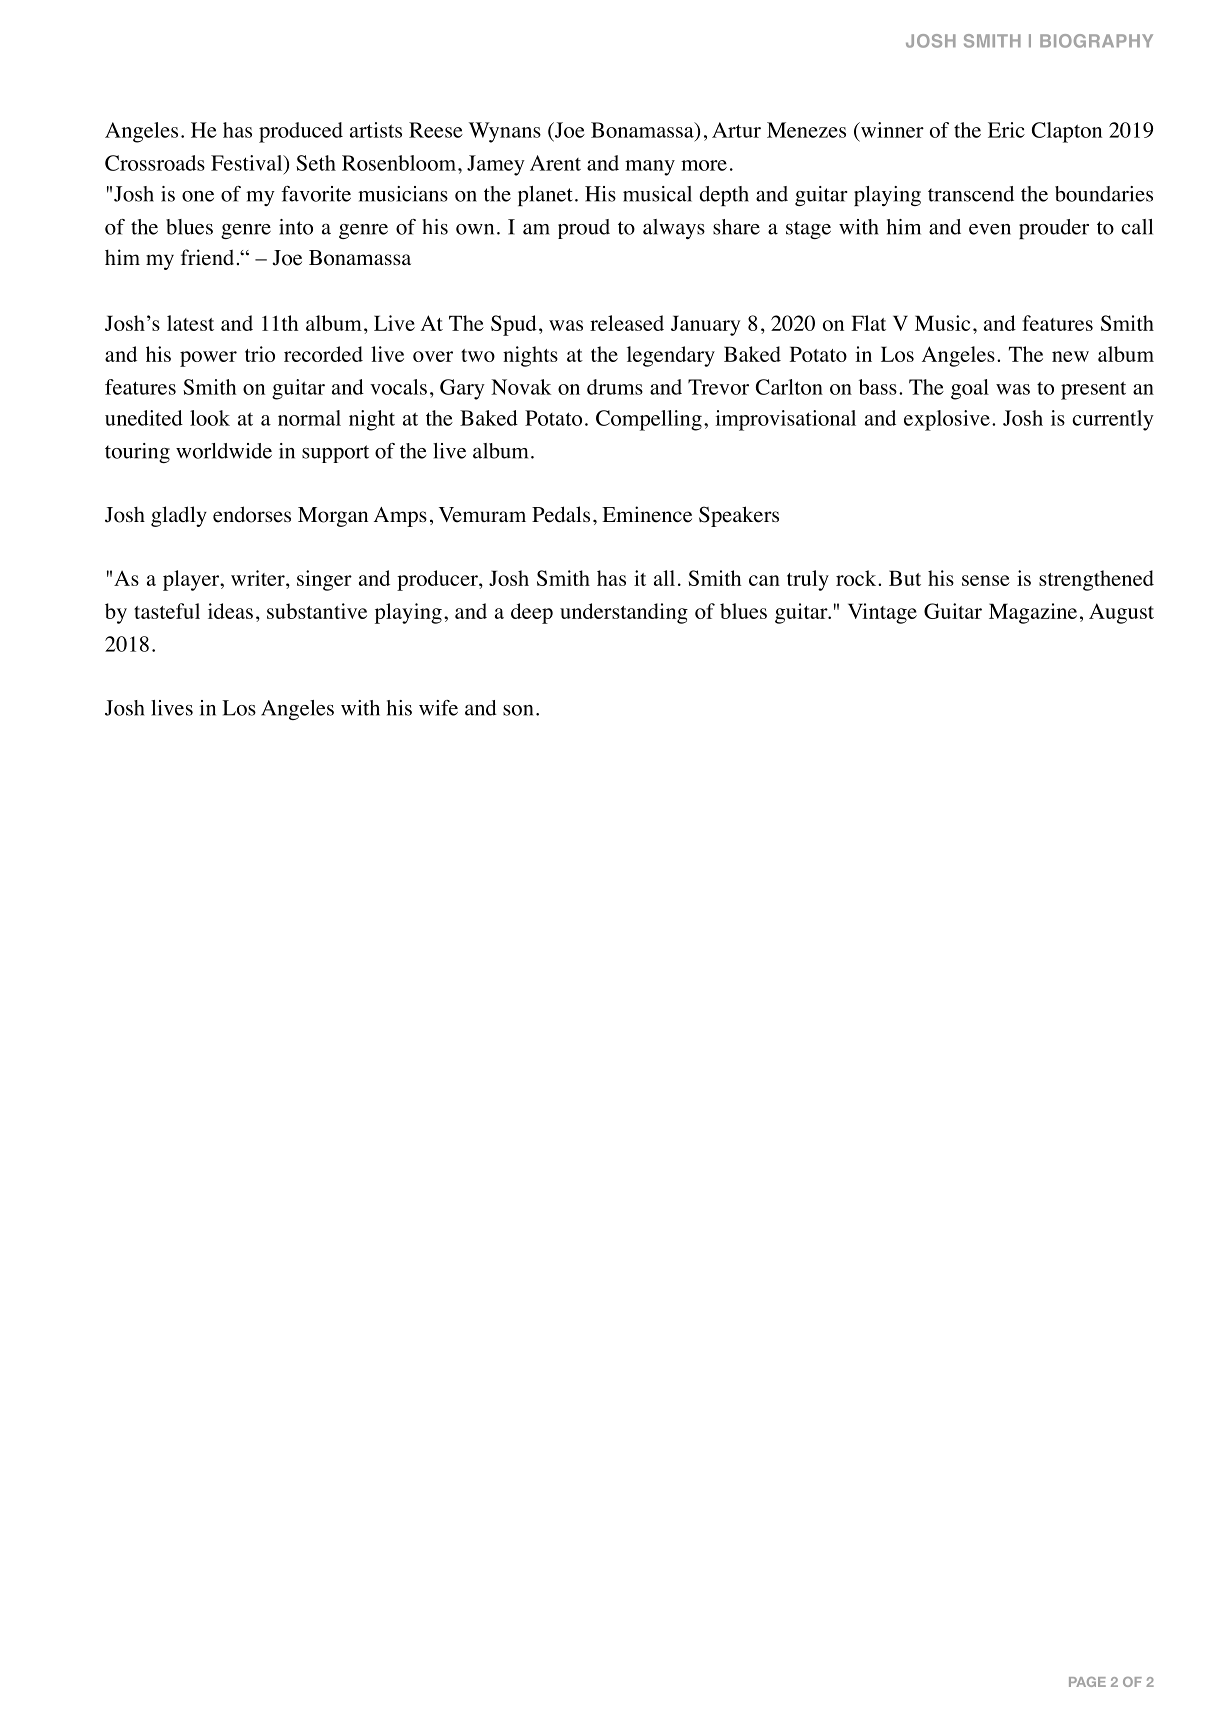  What do you see at coordinates (230, 611) in the image?
I see `ideas` at bounding box center [230, 611].
